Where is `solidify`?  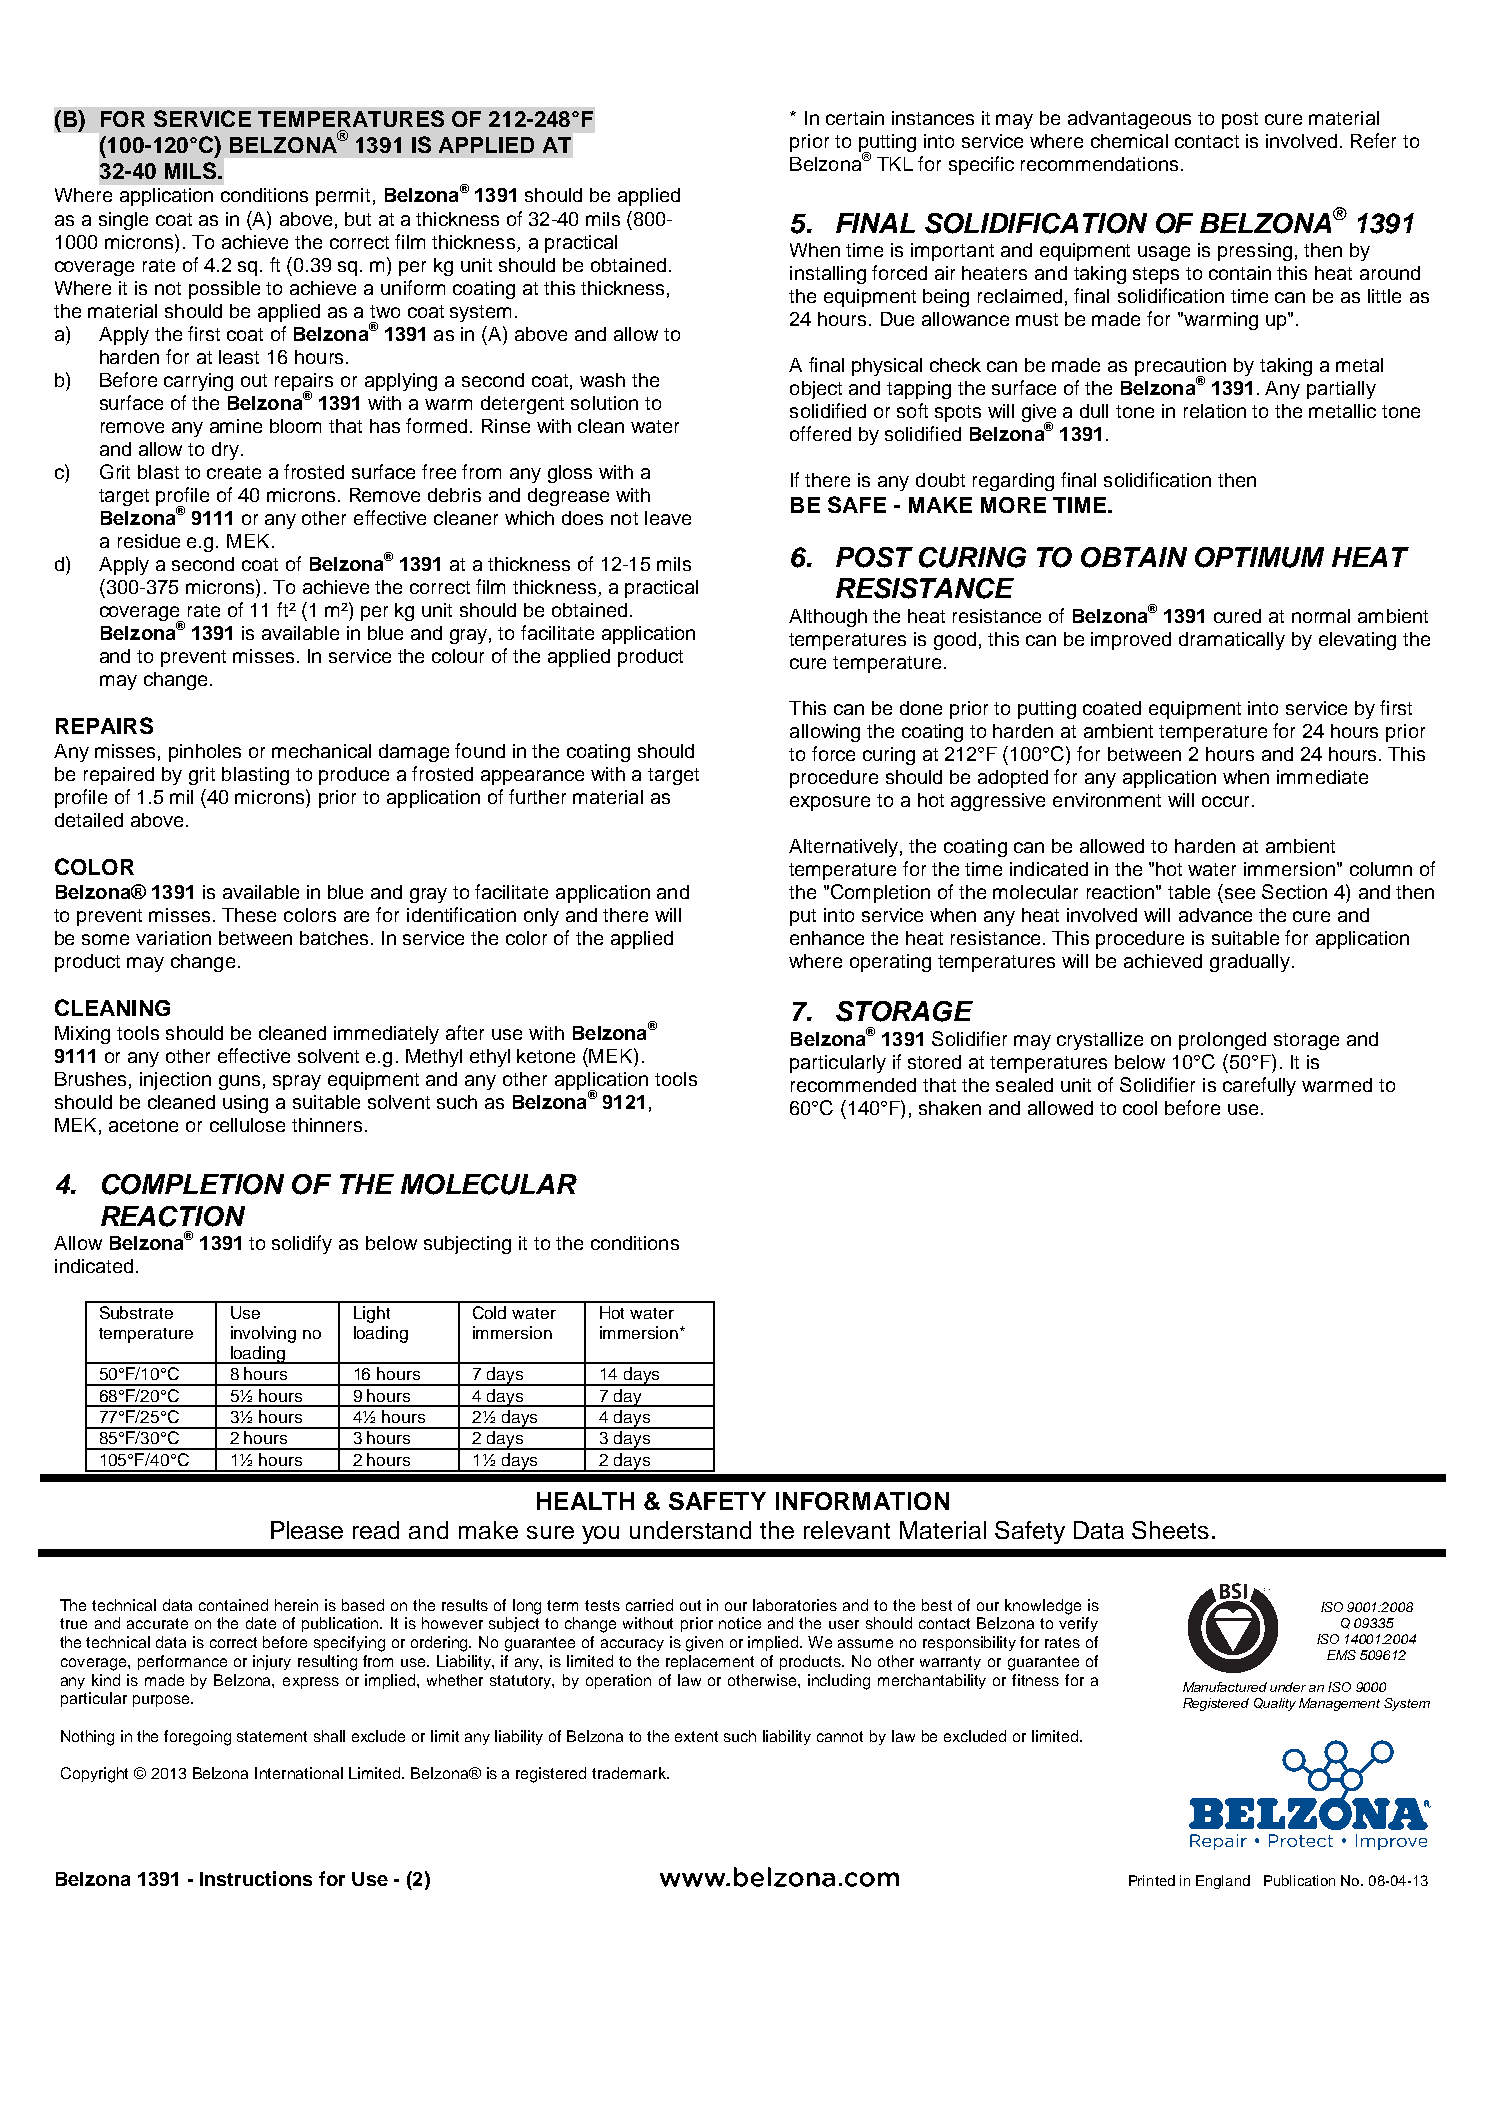
solidify is located at coordinates (302, 1244).
